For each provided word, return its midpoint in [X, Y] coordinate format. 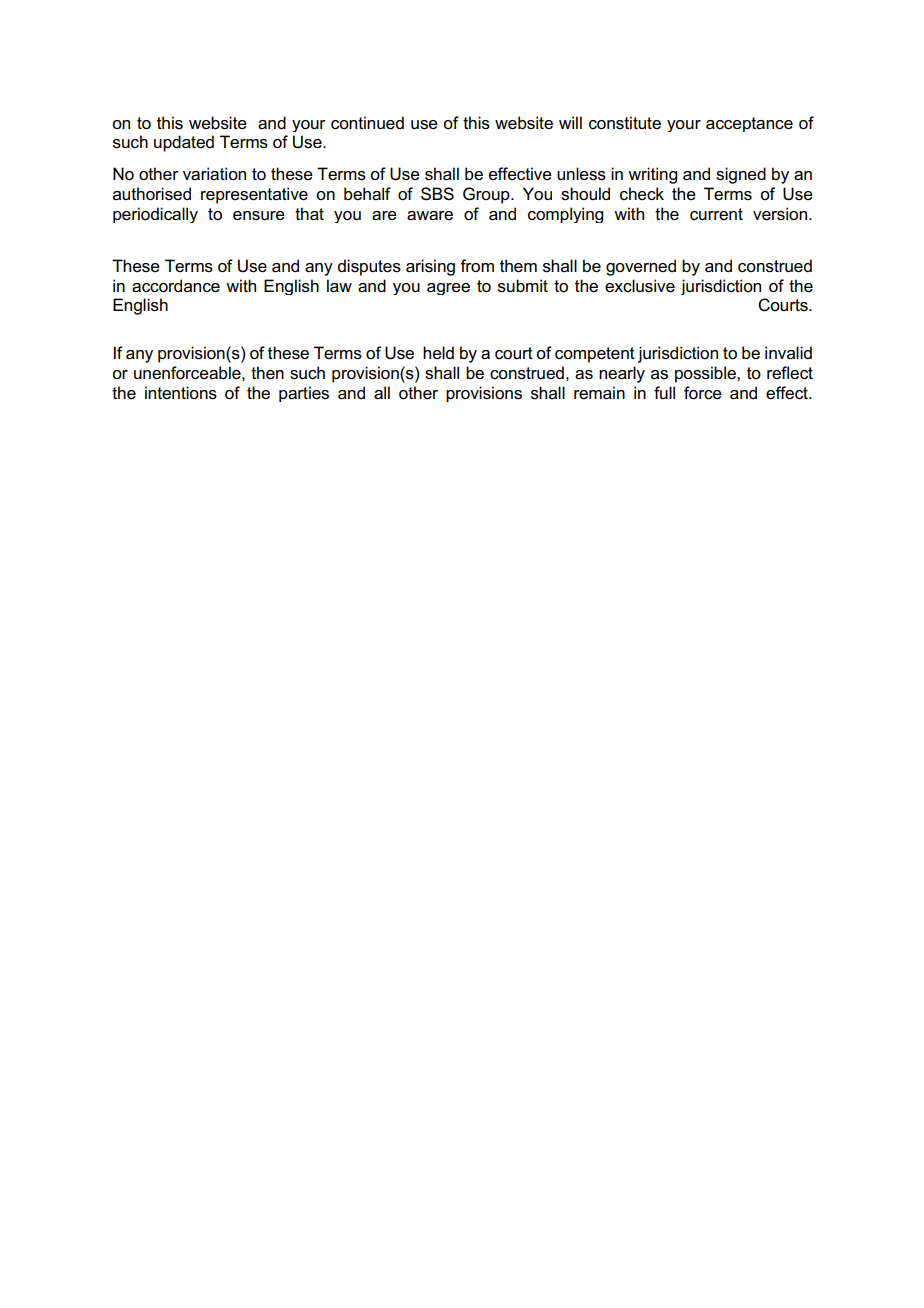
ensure [259, 216]
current [716, 214]
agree [448, 289]
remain [599, 393]
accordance [176, 286]
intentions [181, 393]
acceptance [749, 124]
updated [184, 143]
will [570, 122]
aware [430, 216]
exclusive [640, 286]
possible [706, 374]
